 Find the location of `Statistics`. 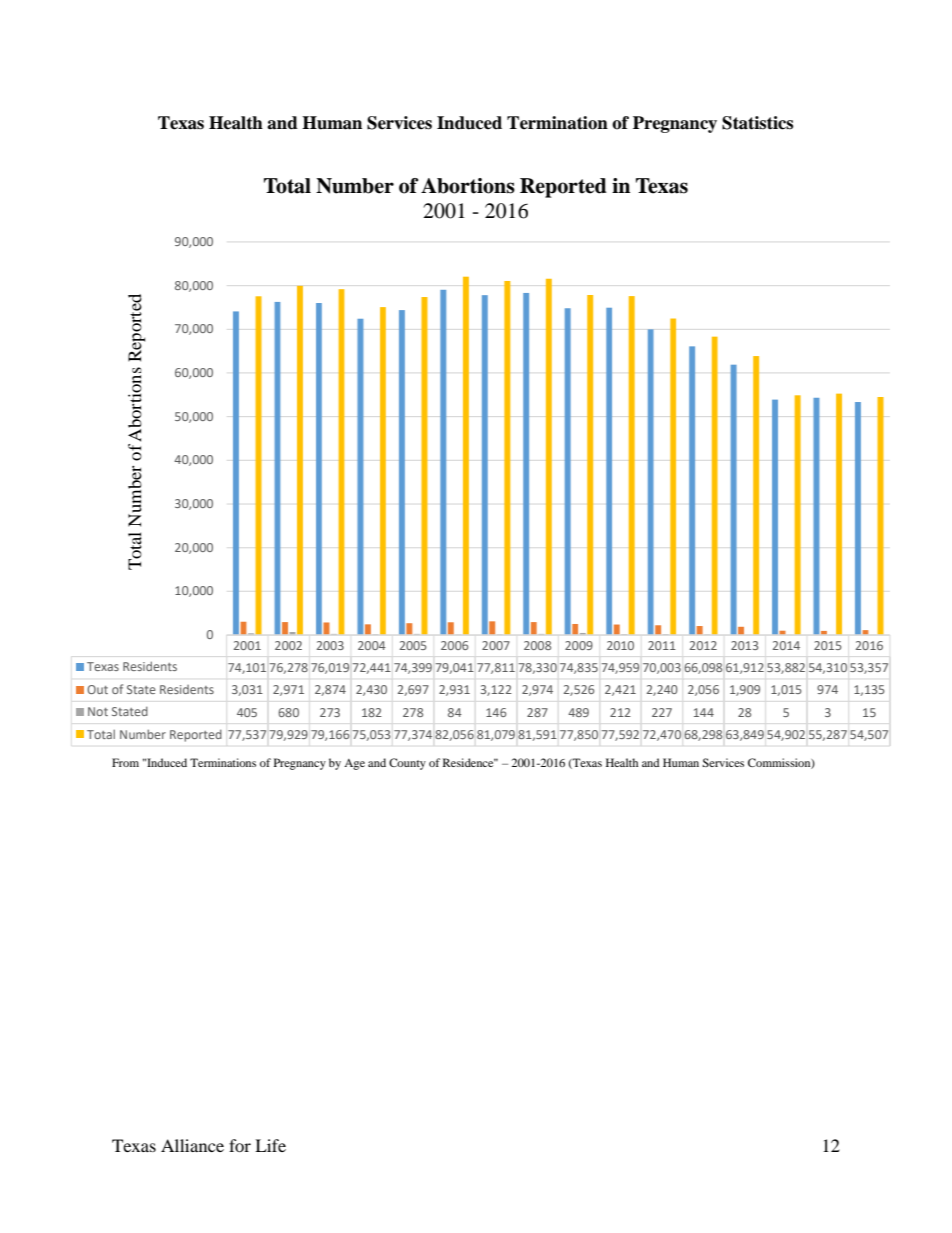

Statistics is located at coordinates (757, 123).
